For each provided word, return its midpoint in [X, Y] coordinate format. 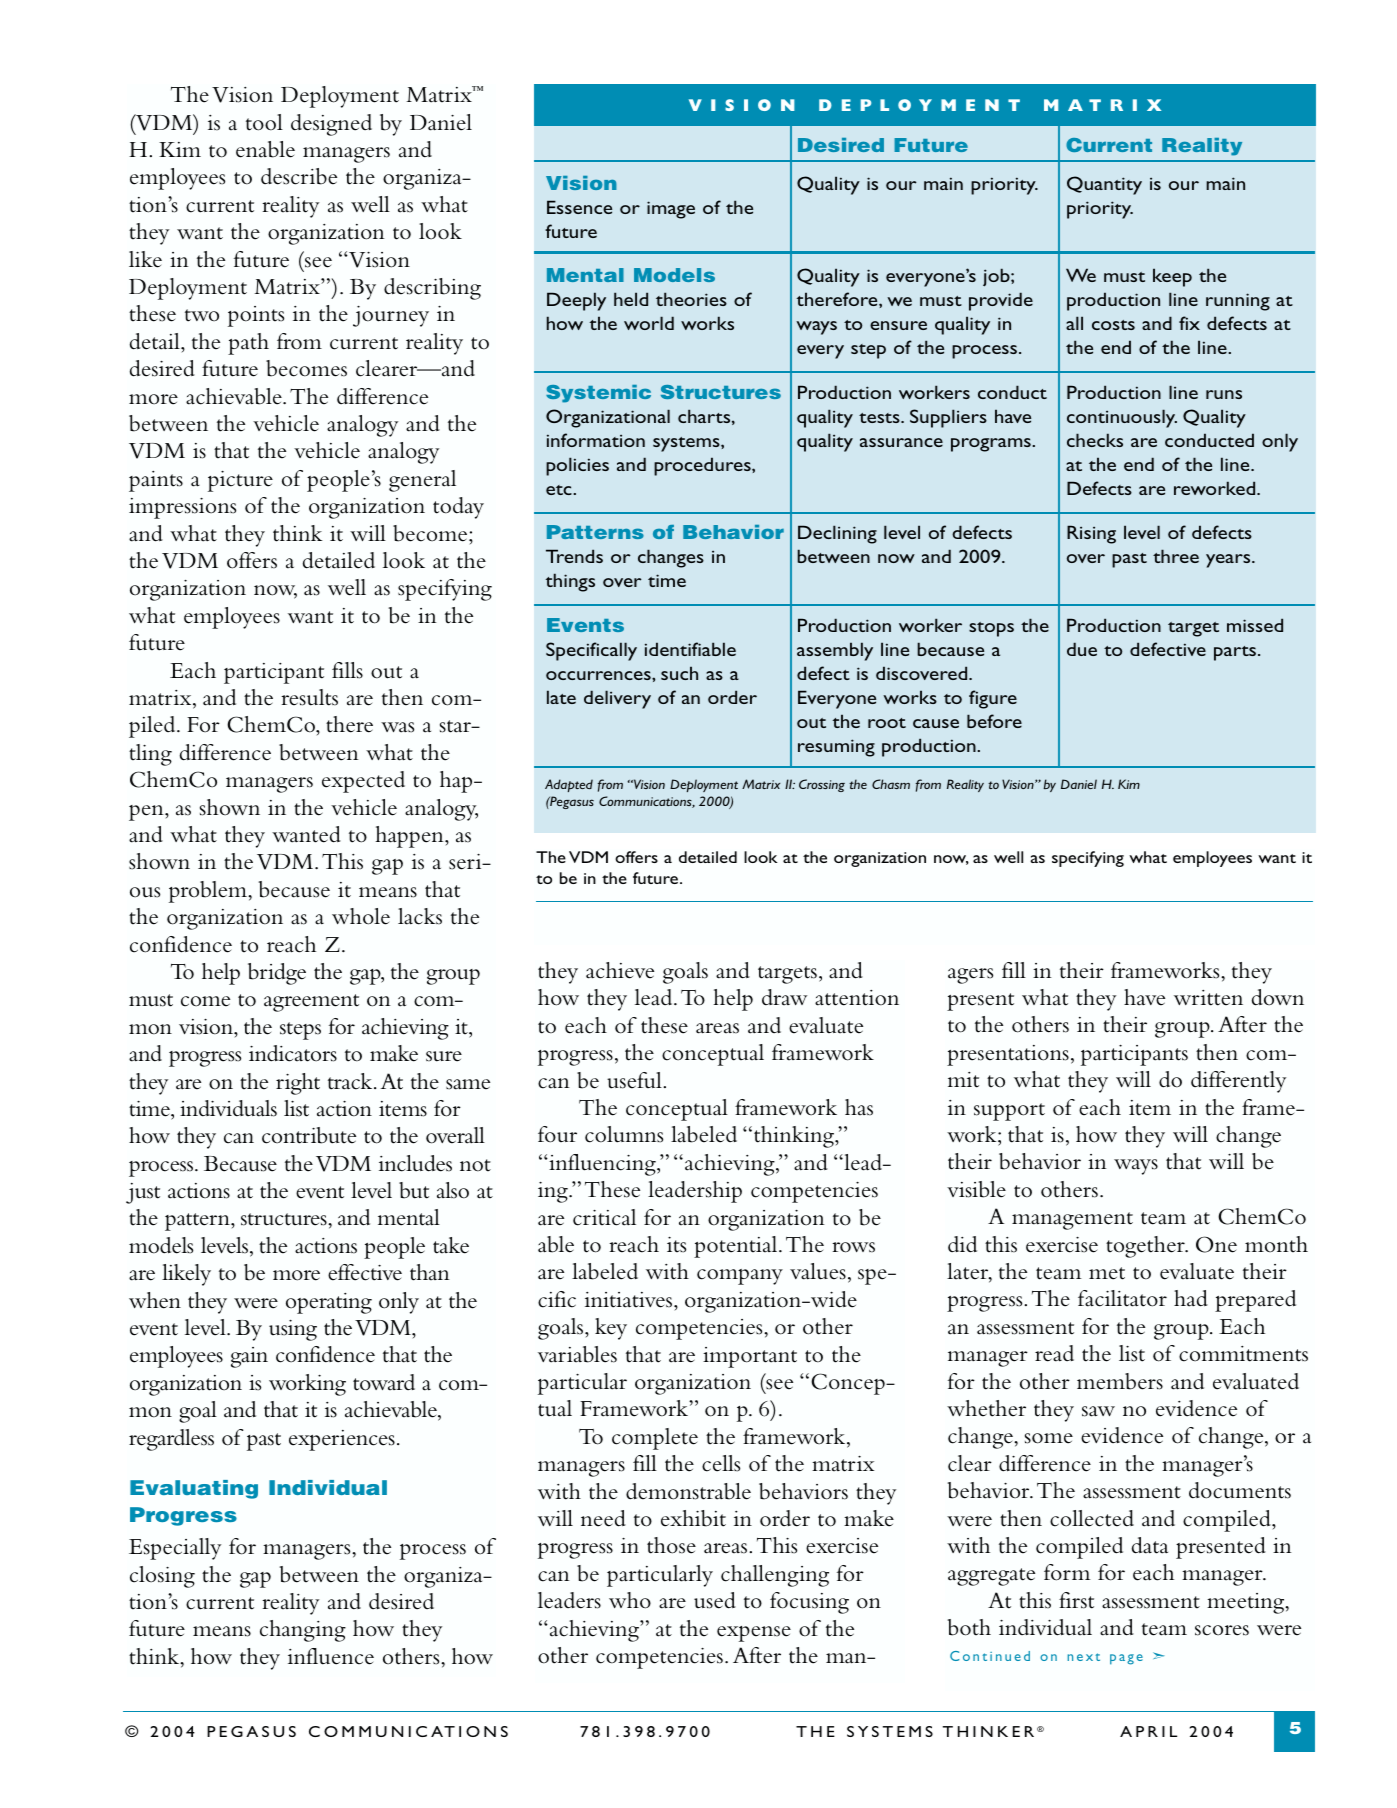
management [1072, 1221]
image [671, 210]
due [1082, 649]
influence [331, 1656]
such [679, 673]
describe [299, 176]
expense [754, 1634]
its [676, 1245]
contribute [309, 1135]
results [309, 697]
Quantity [1104, 185]
